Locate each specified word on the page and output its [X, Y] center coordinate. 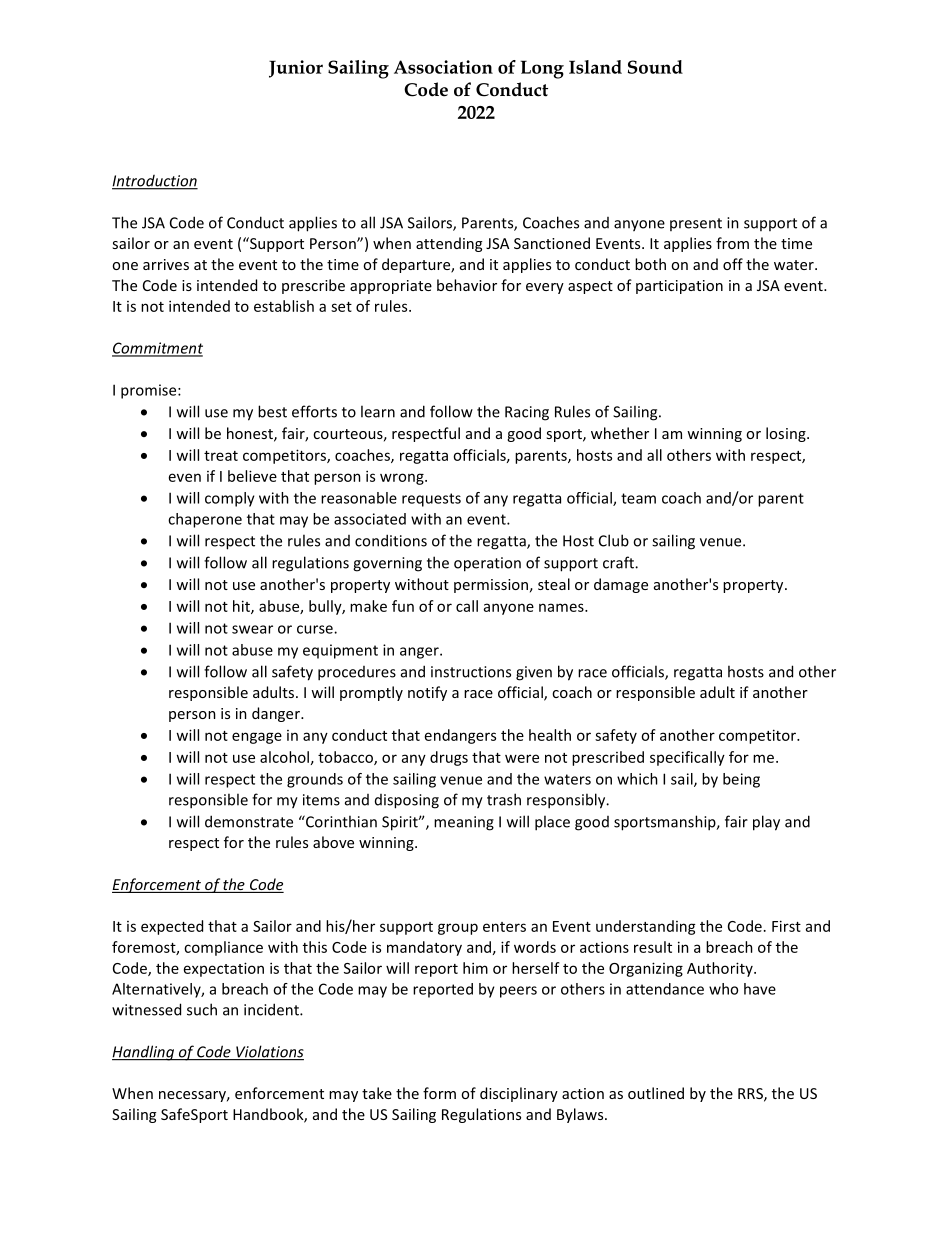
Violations [269, 1052]
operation [487, 564]
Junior [296, 69]
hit [242, 607]
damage [621, 585]
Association [443, 67]
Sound [655, 67]
